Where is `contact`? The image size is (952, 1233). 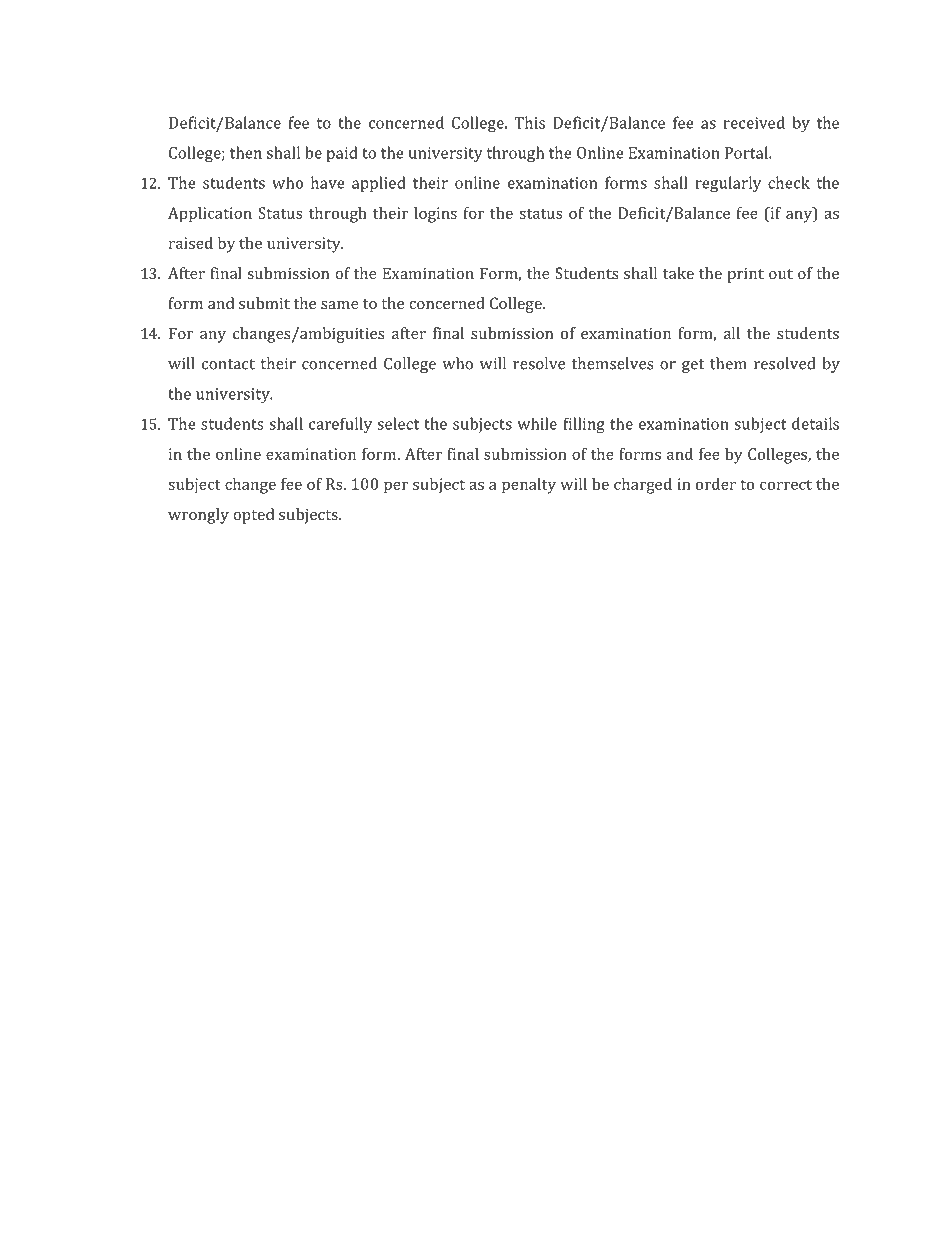 contact is located at coordinates (228, 364).
